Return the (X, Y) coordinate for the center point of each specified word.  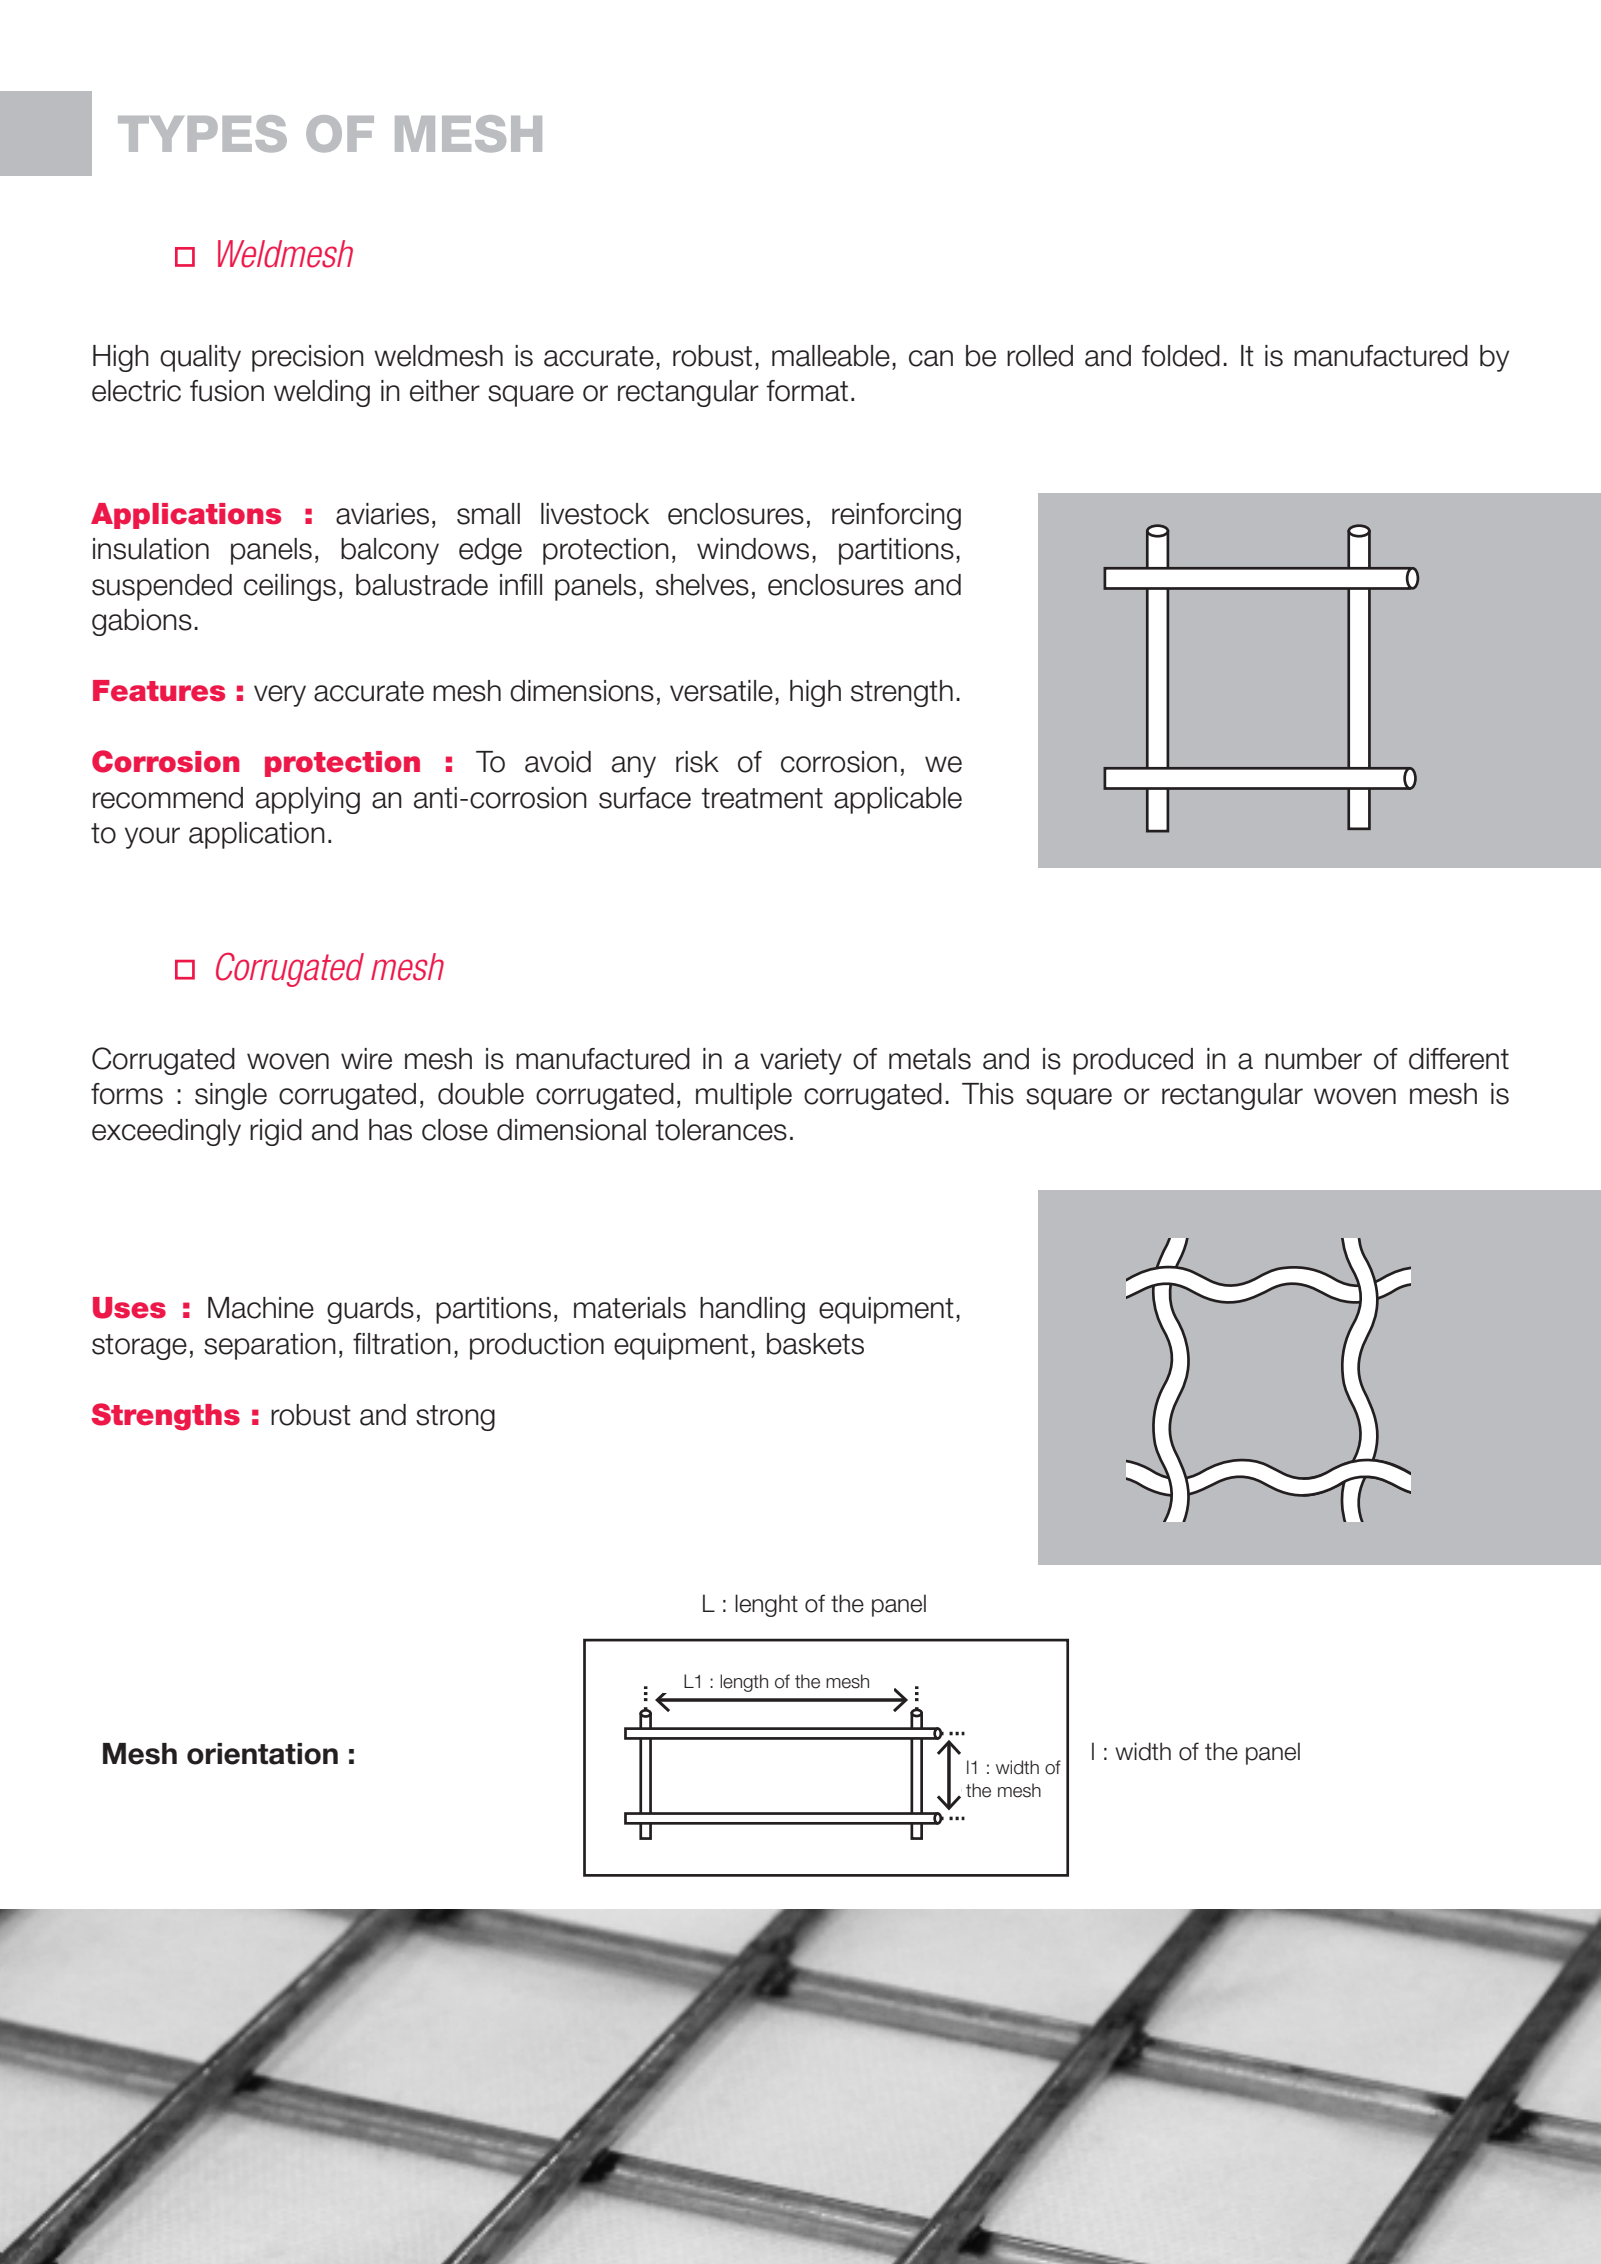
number (1313, 1059)
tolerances (721, 1130)
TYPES (202, 133)
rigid (276, 1132)
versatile (721, 691)
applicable (898, 800)
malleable (831, 356)
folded (1181, 356)
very (280, 696)
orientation (262, 1754)
